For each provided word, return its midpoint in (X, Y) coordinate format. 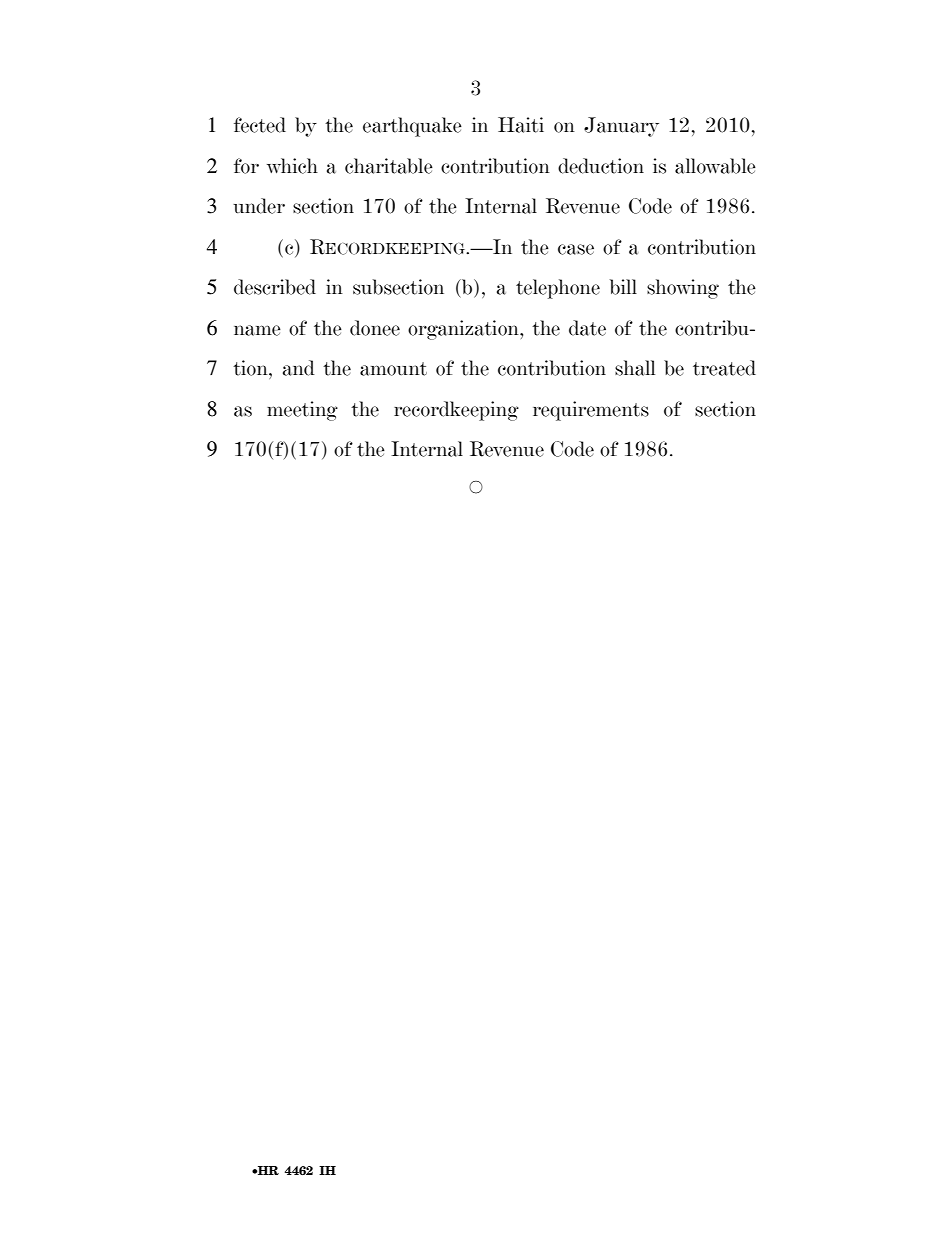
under (259, 206)
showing (683, 289)
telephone (558, 289)
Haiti (521, 125)
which (292, 166)
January (621, 127)
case (576, 249)
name (257, 330)
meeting (302, 411)
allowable (715, 166)
